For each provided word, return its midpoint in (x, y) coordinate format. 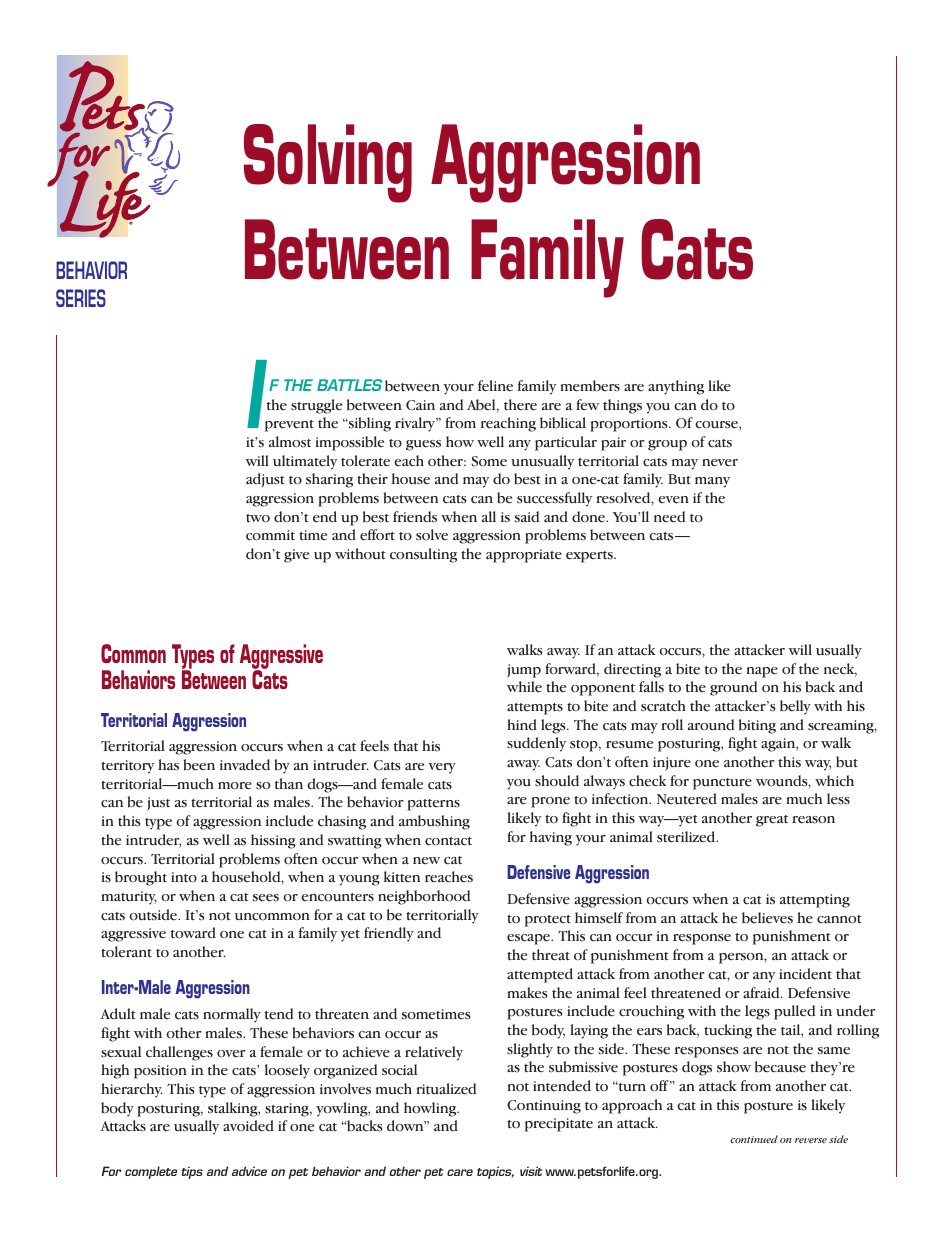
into (184, 877)
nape (762, 672)
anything (676, 387)
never (720, 463)
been (199, 765)
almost (290, 442)
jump (524, 671)
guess (423, 445)
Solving (328, 163)
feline (495, 386)
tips (192, 1172)
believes (767, 918)
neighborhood (424, 897)
